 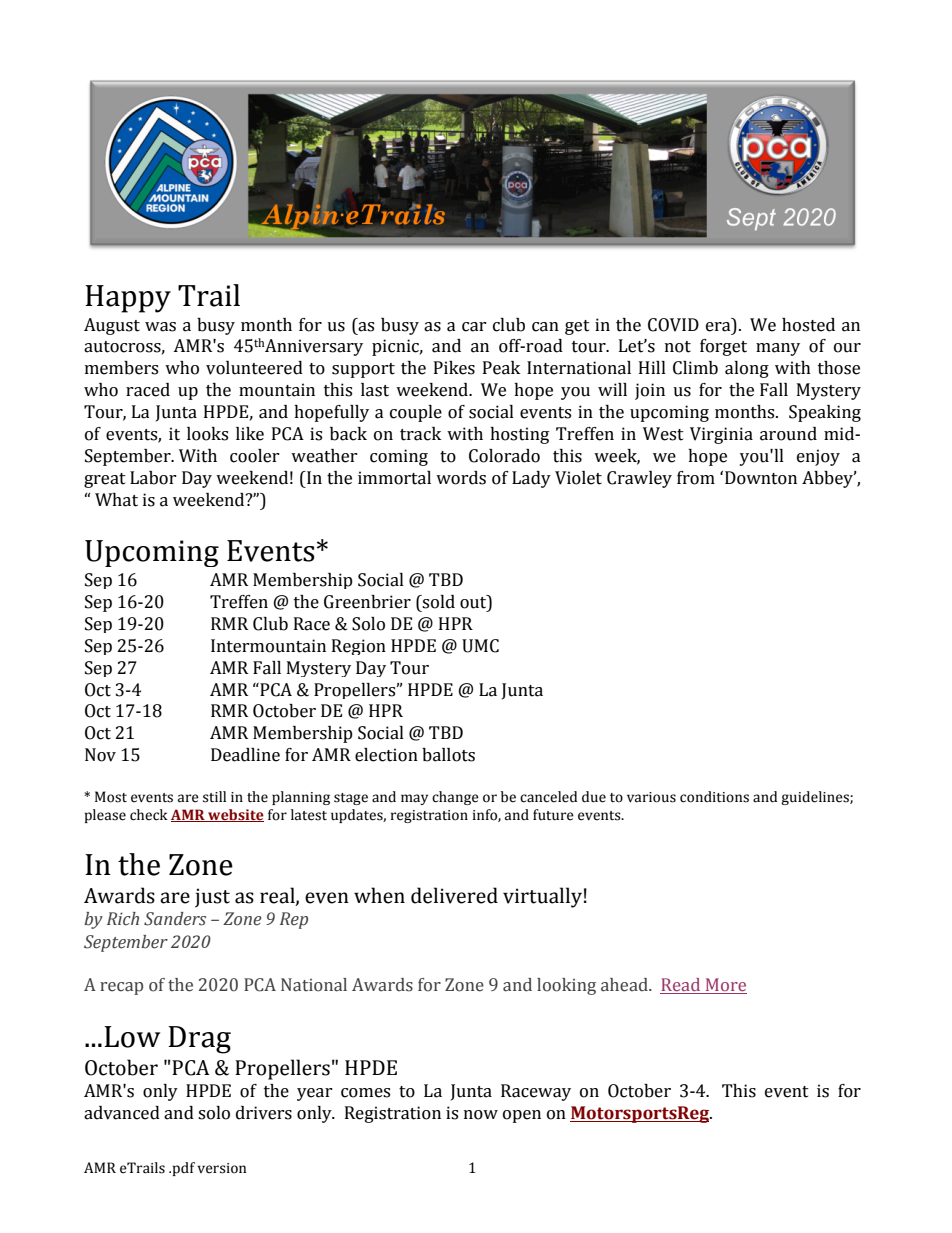 What do you see at coordinates (481, 1115) in the page?
I see `now` at bounding box center [481, 1115].
